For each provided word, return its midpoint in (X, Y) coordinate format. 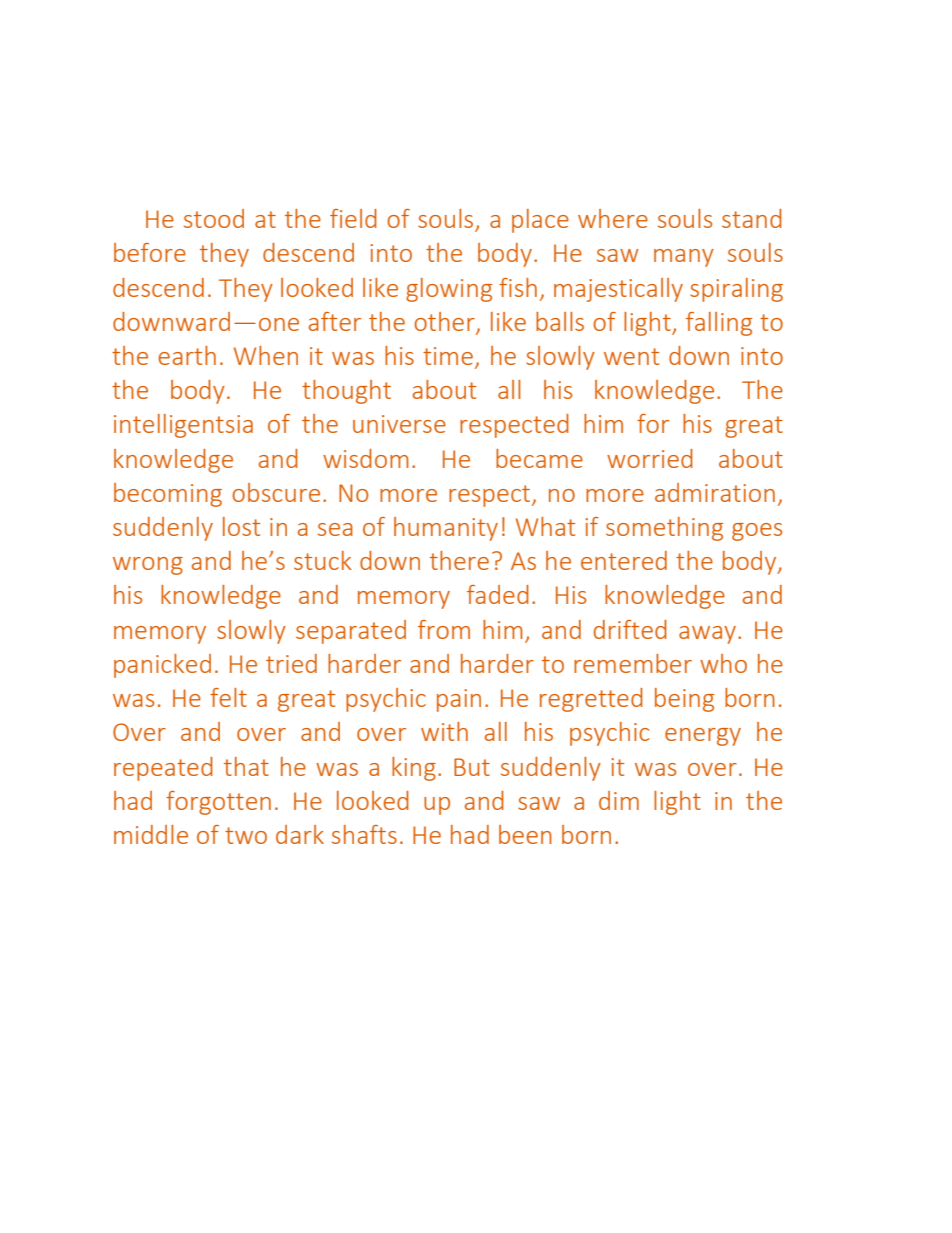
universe (399, 424)
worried (650, 458)
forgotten (218, 803)
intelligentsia (183, 426)
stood (214, 218)
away (709, 635)
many (684, 258)
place (540, 221)
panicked (162, 666)
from (444, 629)
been (525, 834)
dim (619, 800)
